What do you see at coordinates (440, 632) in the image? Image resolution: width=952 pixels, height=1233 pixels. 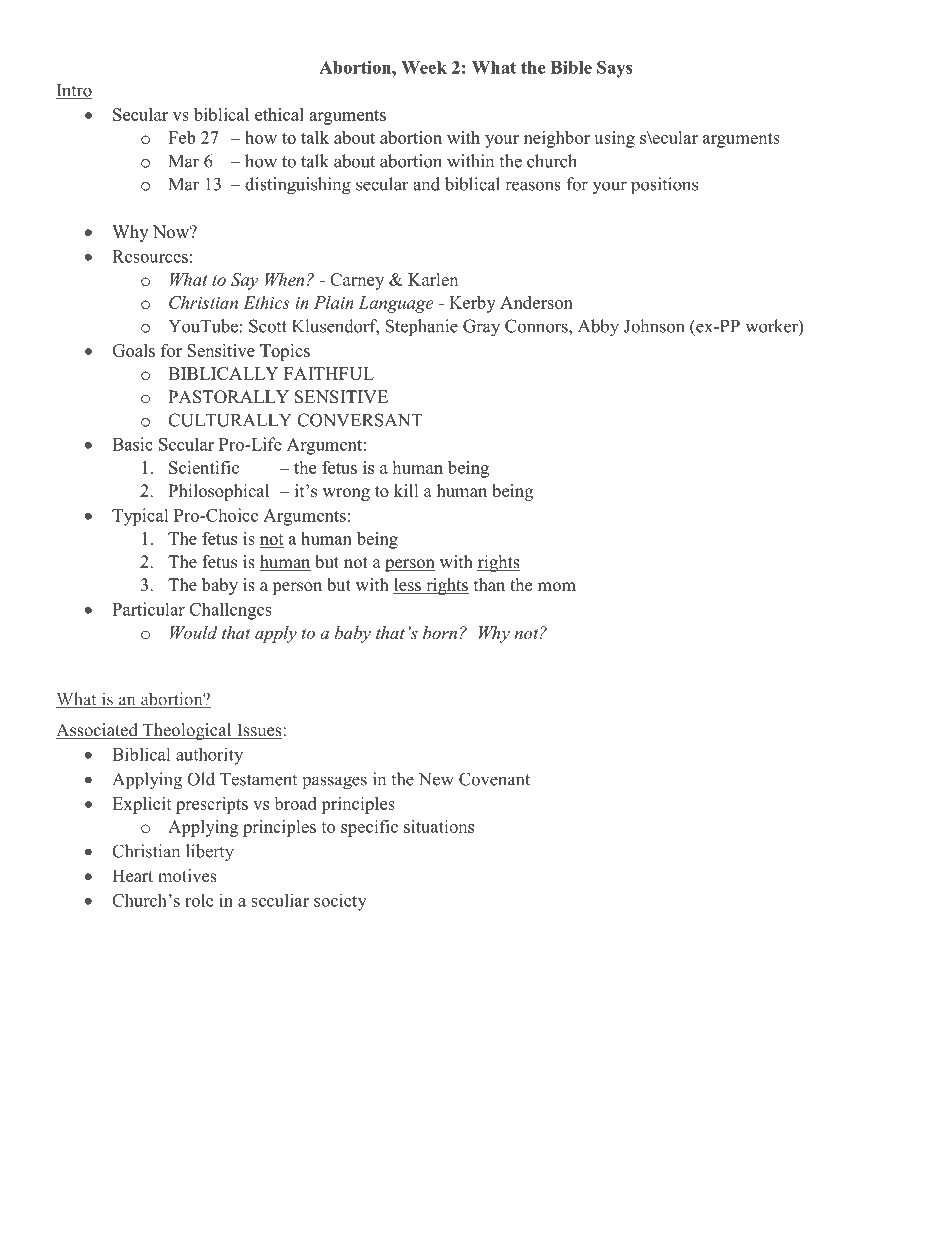 I see `born` at bounding box center [440, 632].
